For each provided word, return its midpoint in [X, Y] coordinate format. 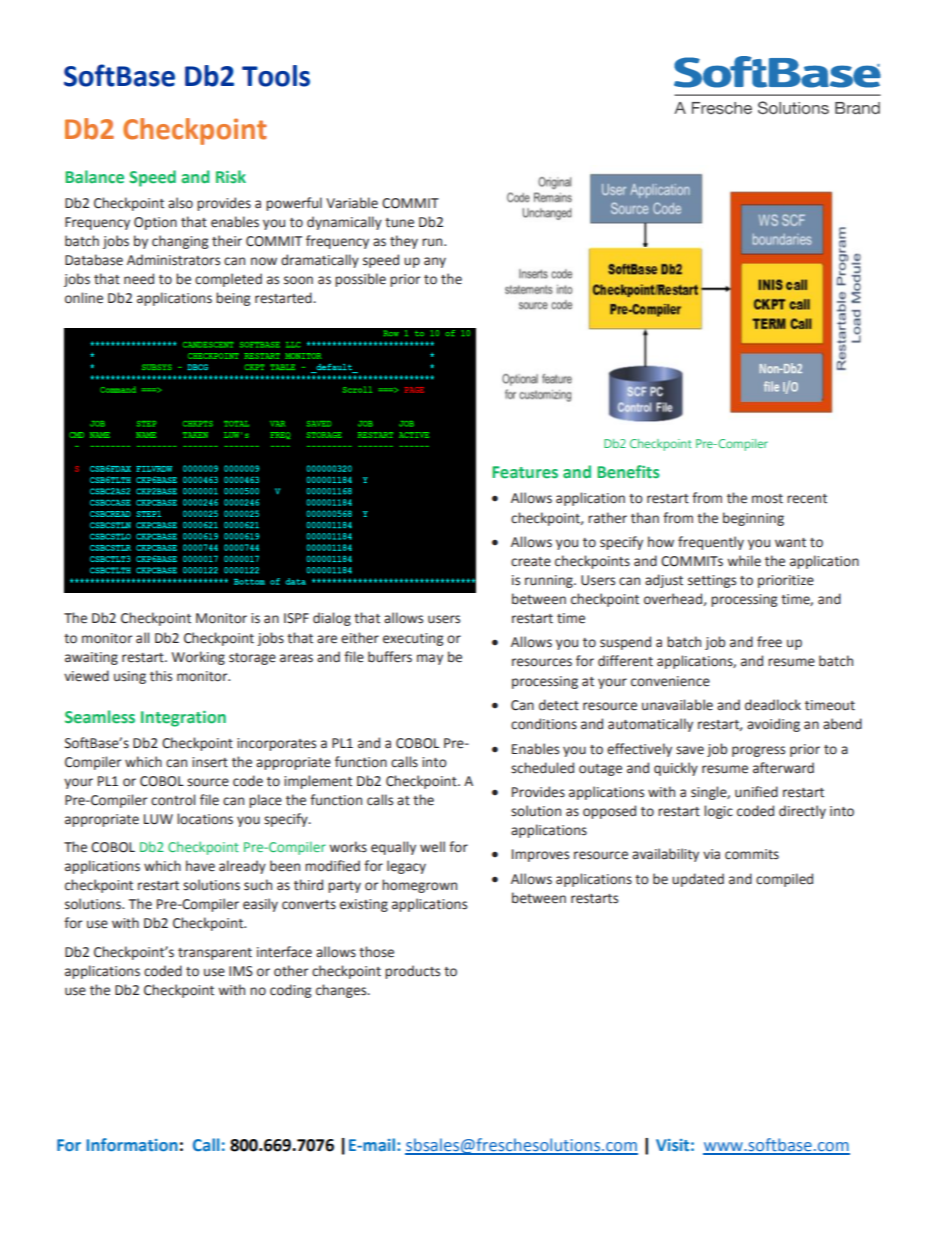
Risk [231, 176]
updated [698, 880]
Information [132, 1144]
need [139, 279]
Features [525, 472]
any [435, 262]
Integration [183, 719]
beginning [753, 519]
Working [198, 658]
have [200, 866]
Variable [352, 203]
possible [360, 280]
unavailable [677, 705]
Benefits [628, 472]
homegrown [419, 886]
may [430, 659]
